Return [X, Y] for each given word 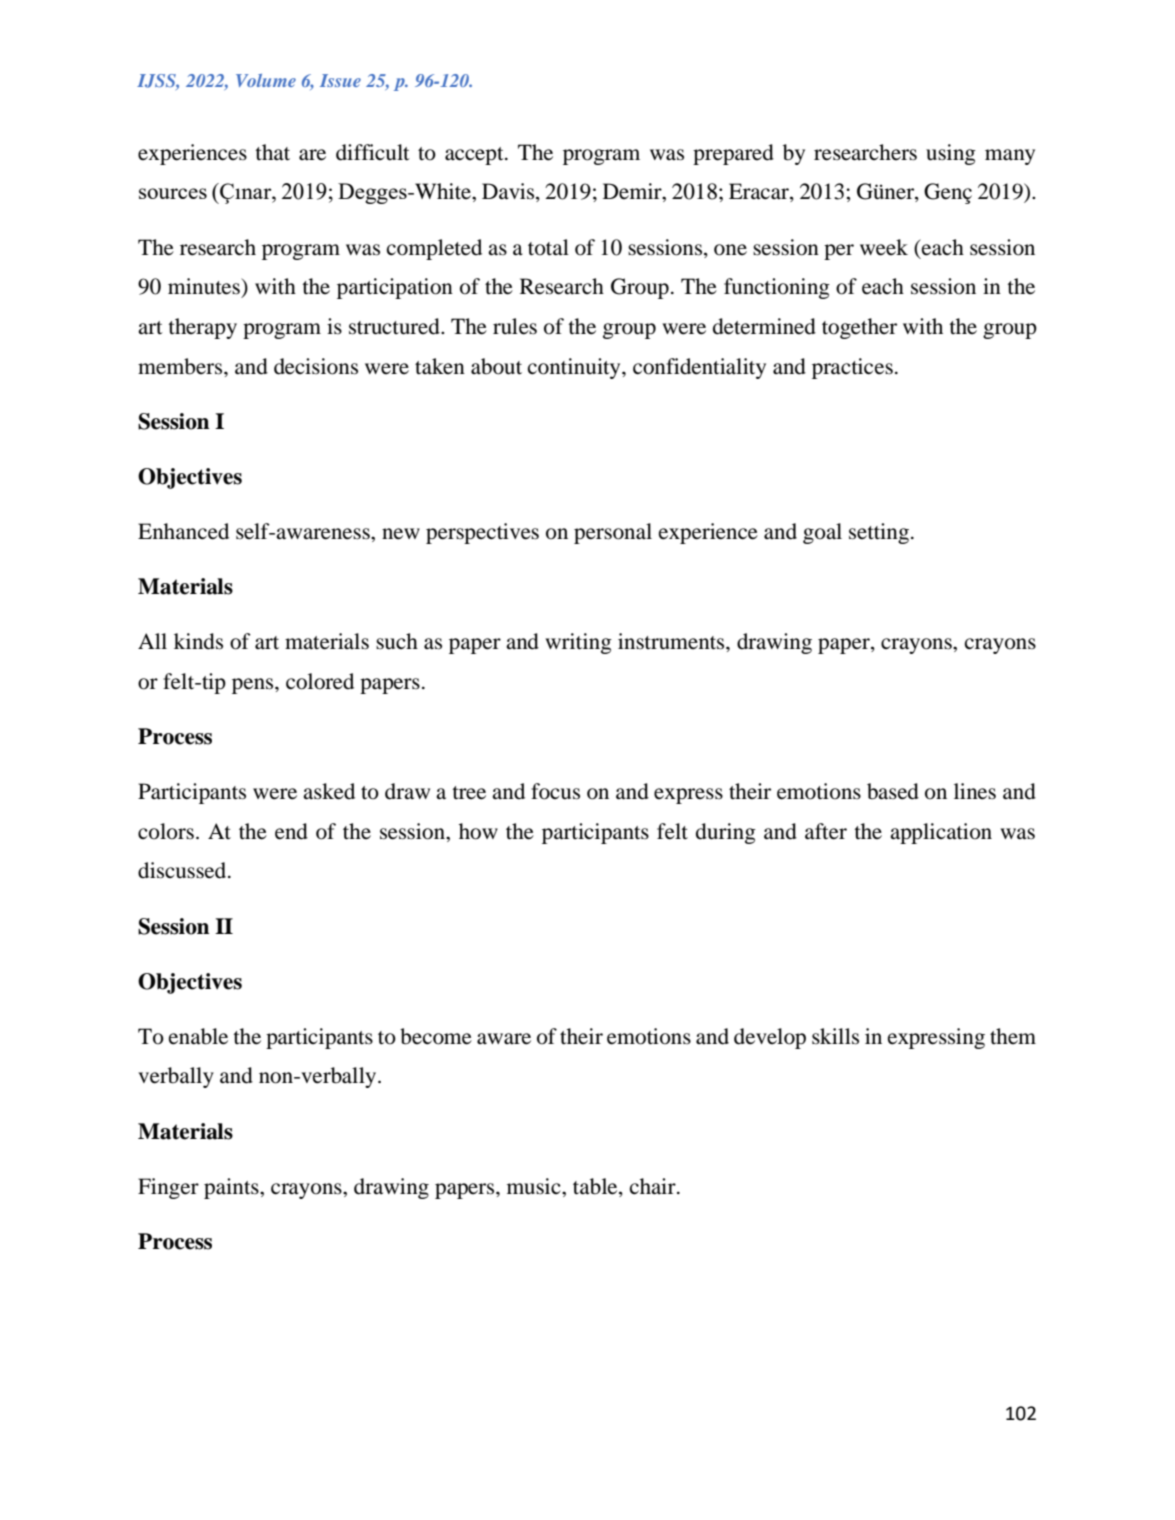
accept [475, 156]
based [893, 791]
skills [835, 1036]
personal [613, 533]
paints [232, 1188]
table [596, 1186]
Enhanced [183, 531]
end [291, 831]
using [951, 154]
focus [555, 791]
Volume [266, 80]
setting [879, 533]
